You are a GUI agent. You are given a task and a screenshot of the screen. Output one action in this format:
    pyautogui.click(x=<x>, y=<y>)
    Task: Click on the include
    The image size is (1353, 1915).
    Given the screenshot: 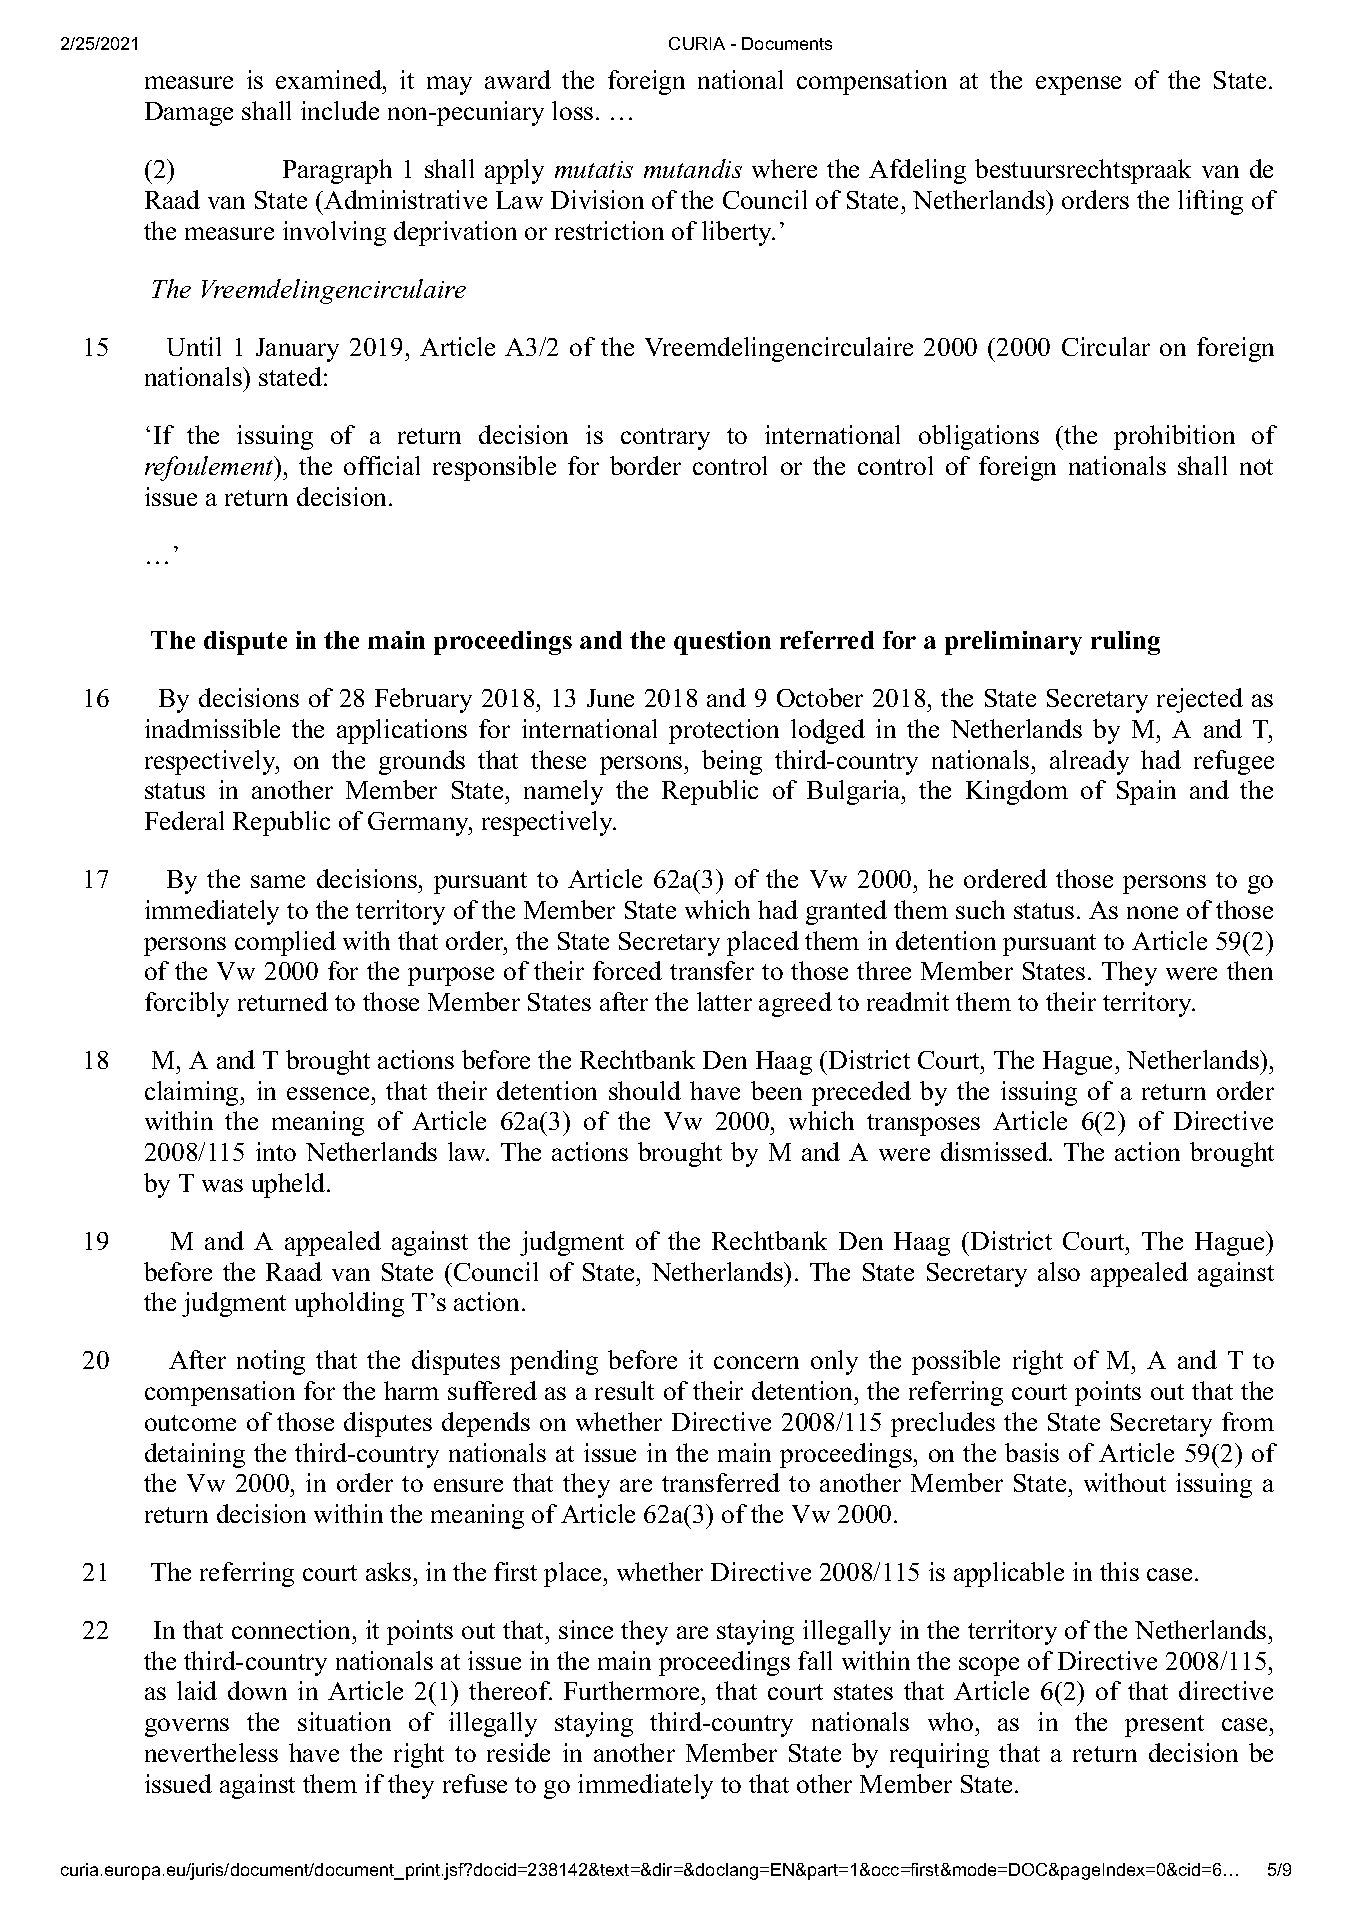 What is the action you would take?
    pyautogui.click(x=340, y=110)
